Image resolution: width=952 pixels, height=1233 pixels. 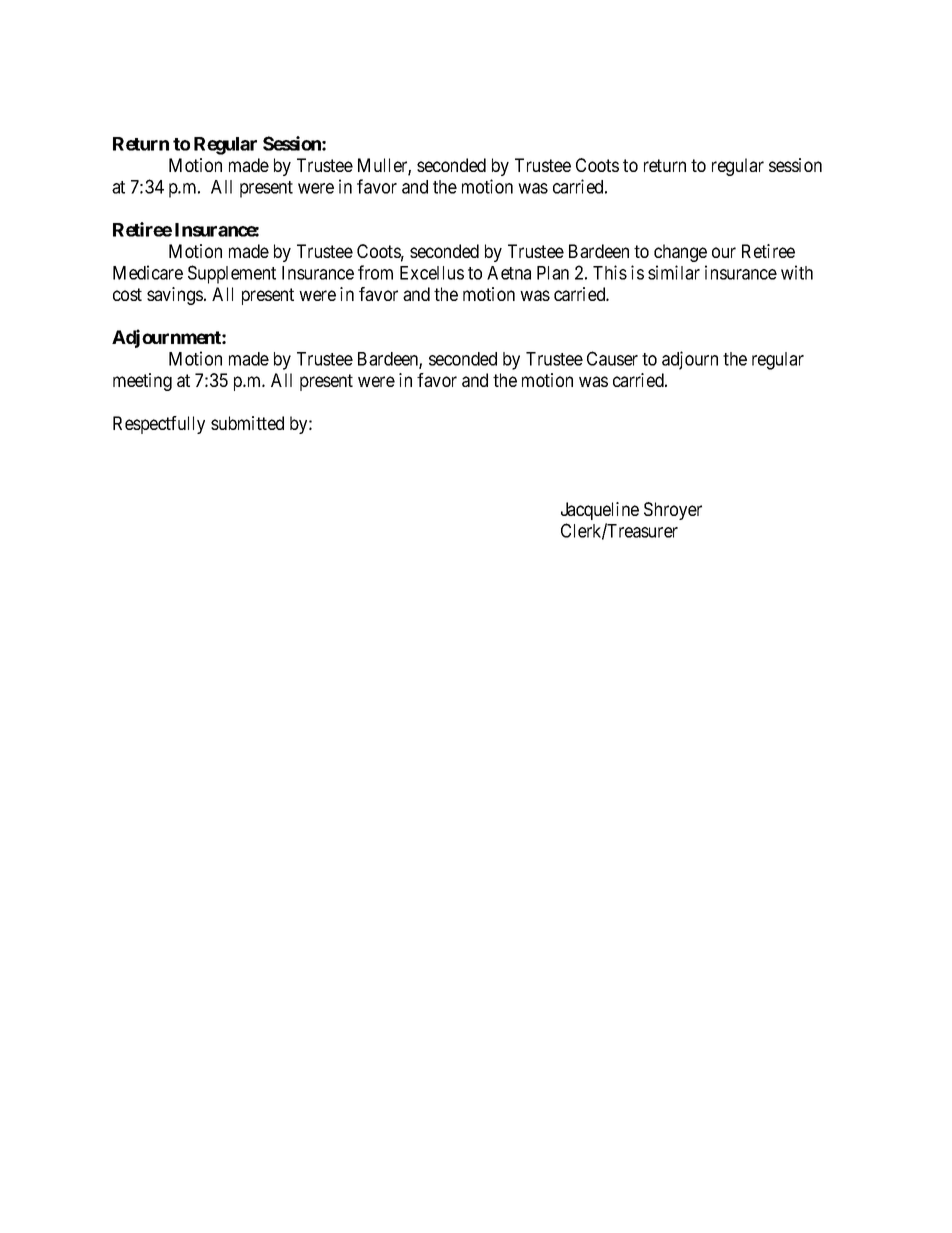 I want to click on submitted, so click(x=247, y=423).
